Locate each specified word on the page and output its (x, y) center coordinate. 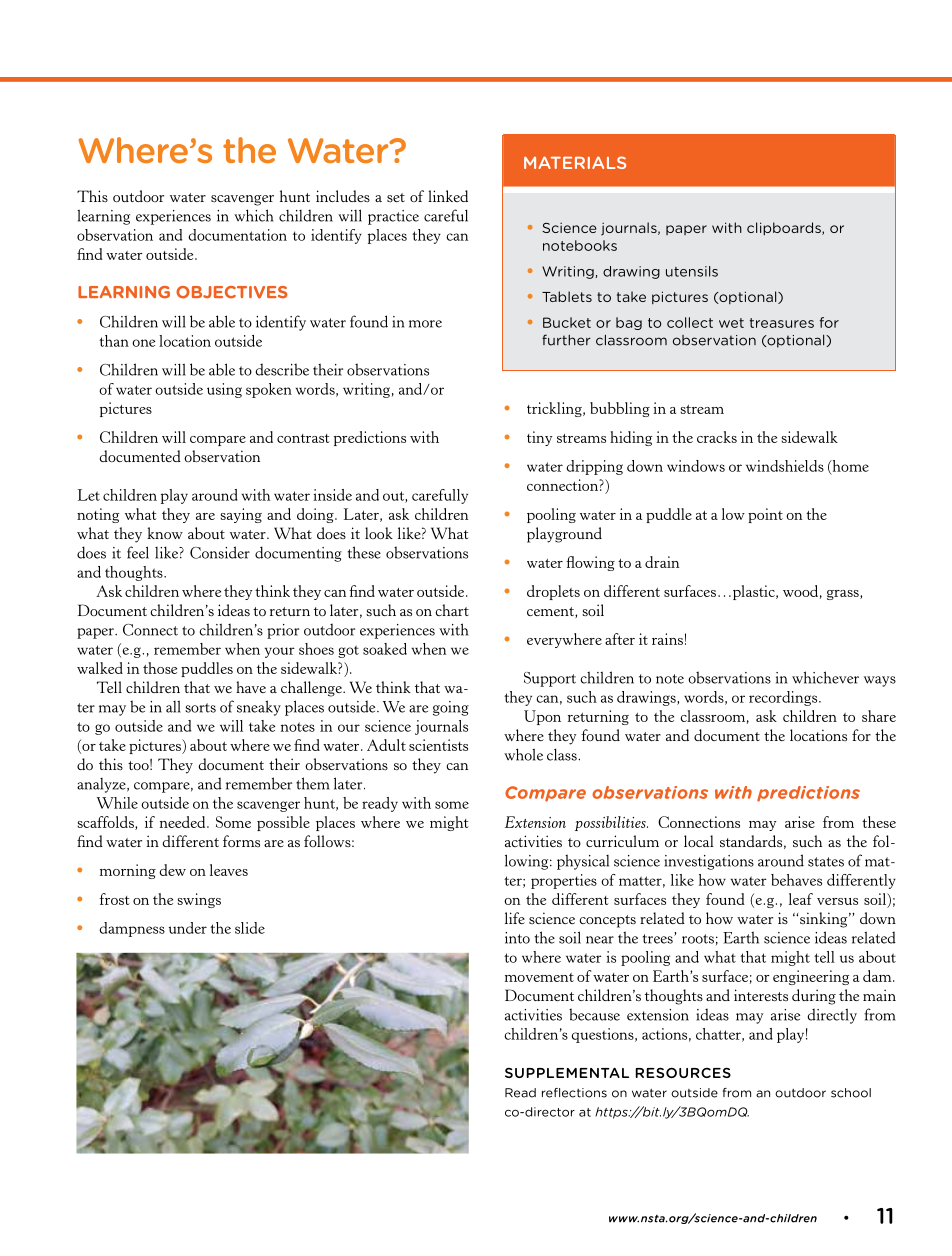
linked (448, 196)
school (851, 1093)
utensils (692, 271)
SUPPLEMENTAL (567, 1072)
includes (343, 196)
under (188, 928)
